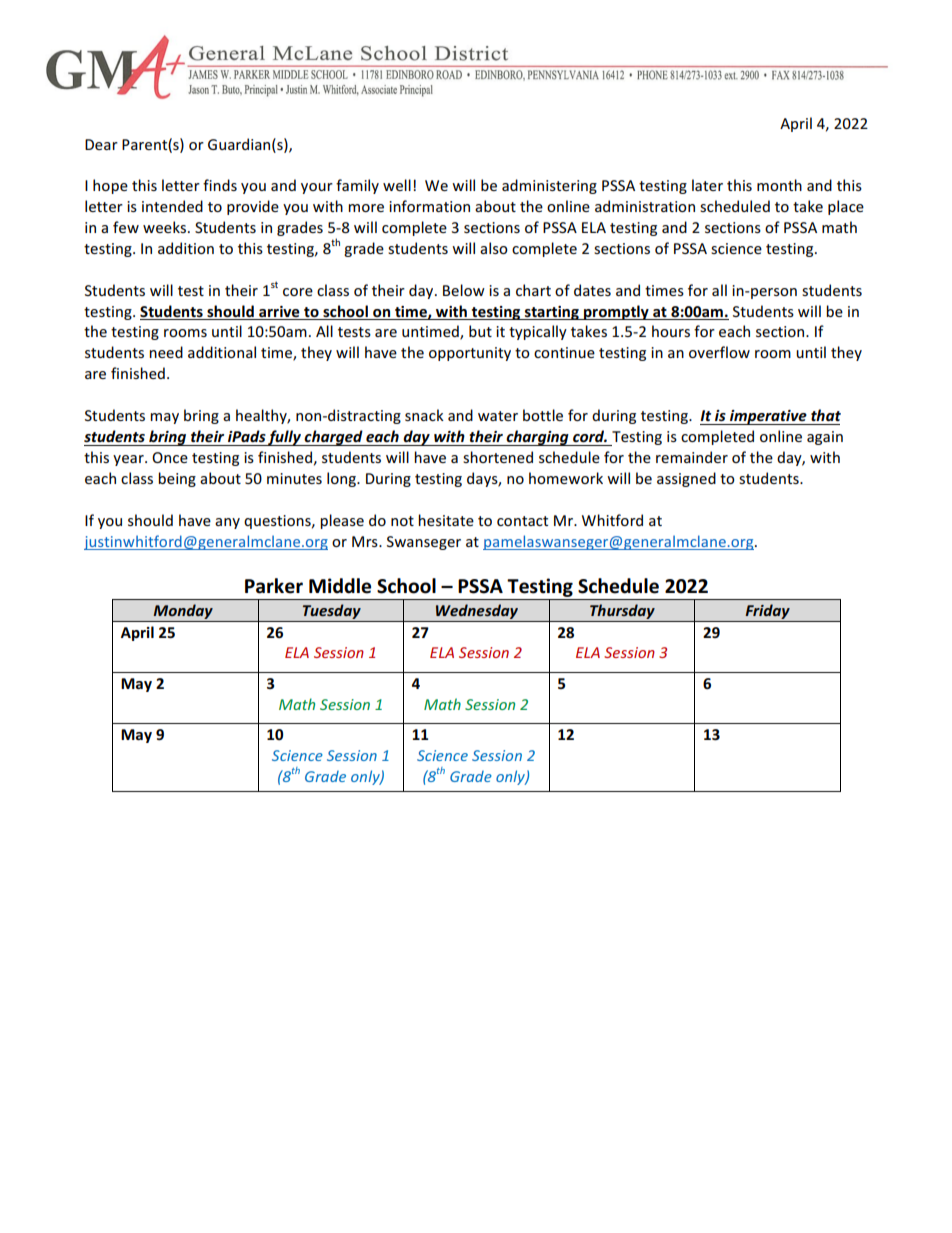 This screenshot has width=952, height=1233. Describe the element at coordinates (397, 185) in the screenshot. I see `well` at that location.
